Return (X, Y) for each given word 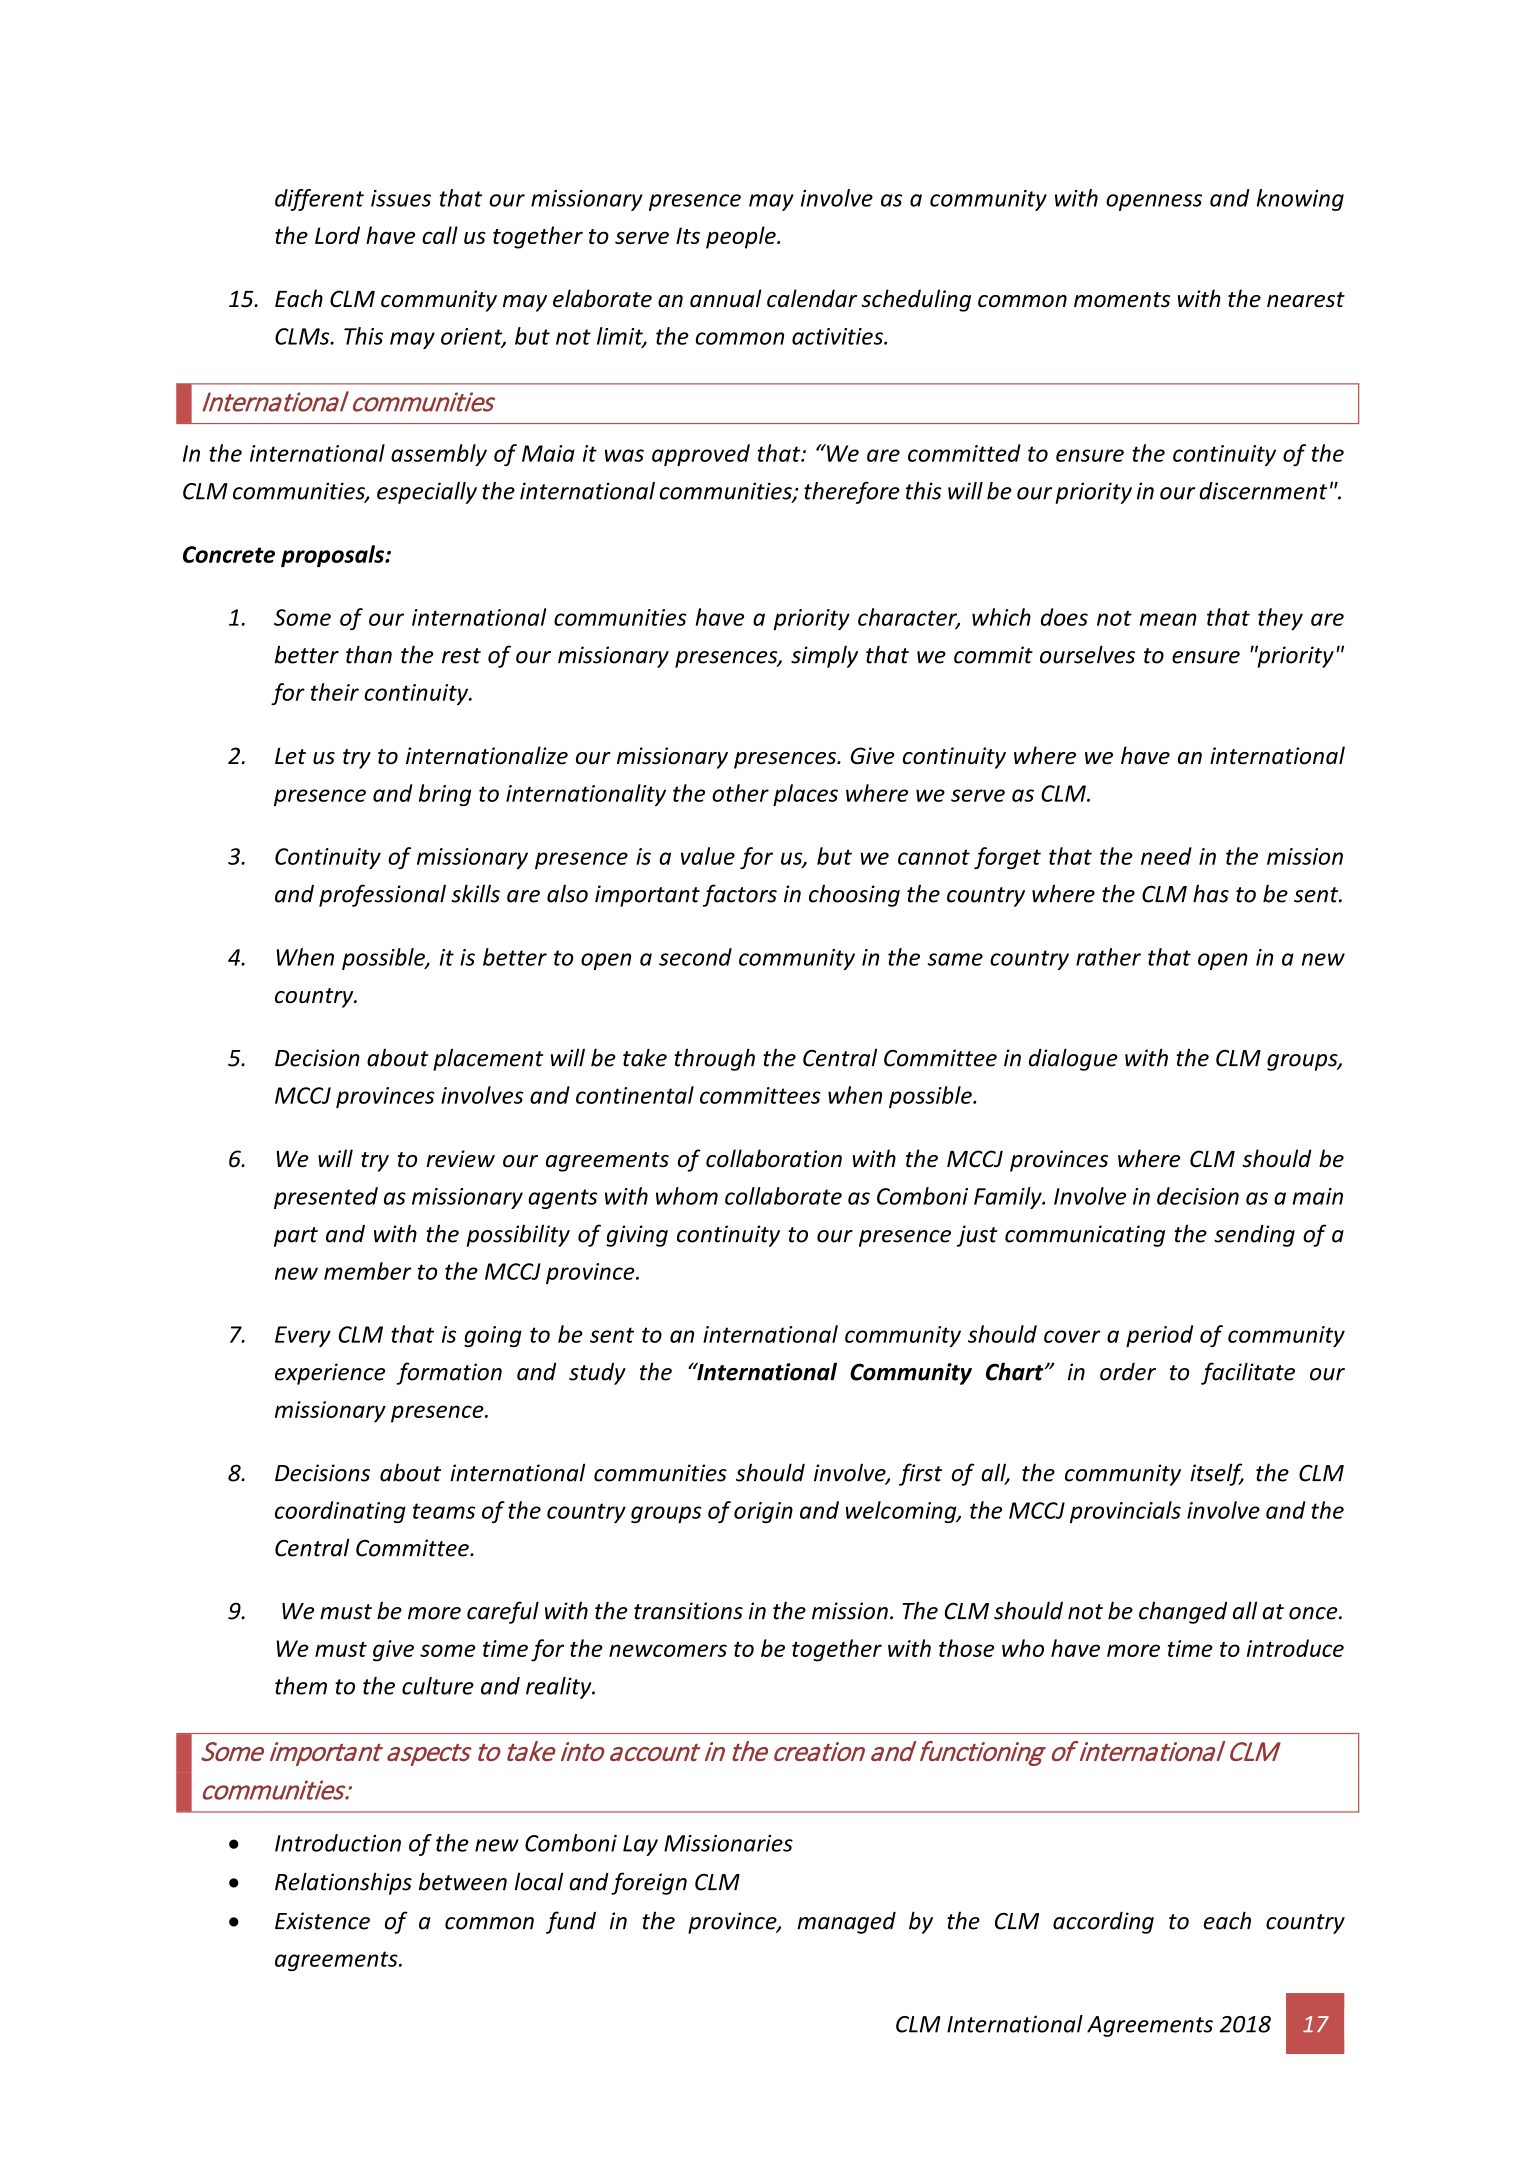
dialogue (1073, 1059)
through (714, 1059)
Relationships (343, 1883)
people (742, 237)
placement (488, 1059)
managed (846, 1923)
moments (1122, 300)
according (1103, 1923)
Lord (337, 235)
